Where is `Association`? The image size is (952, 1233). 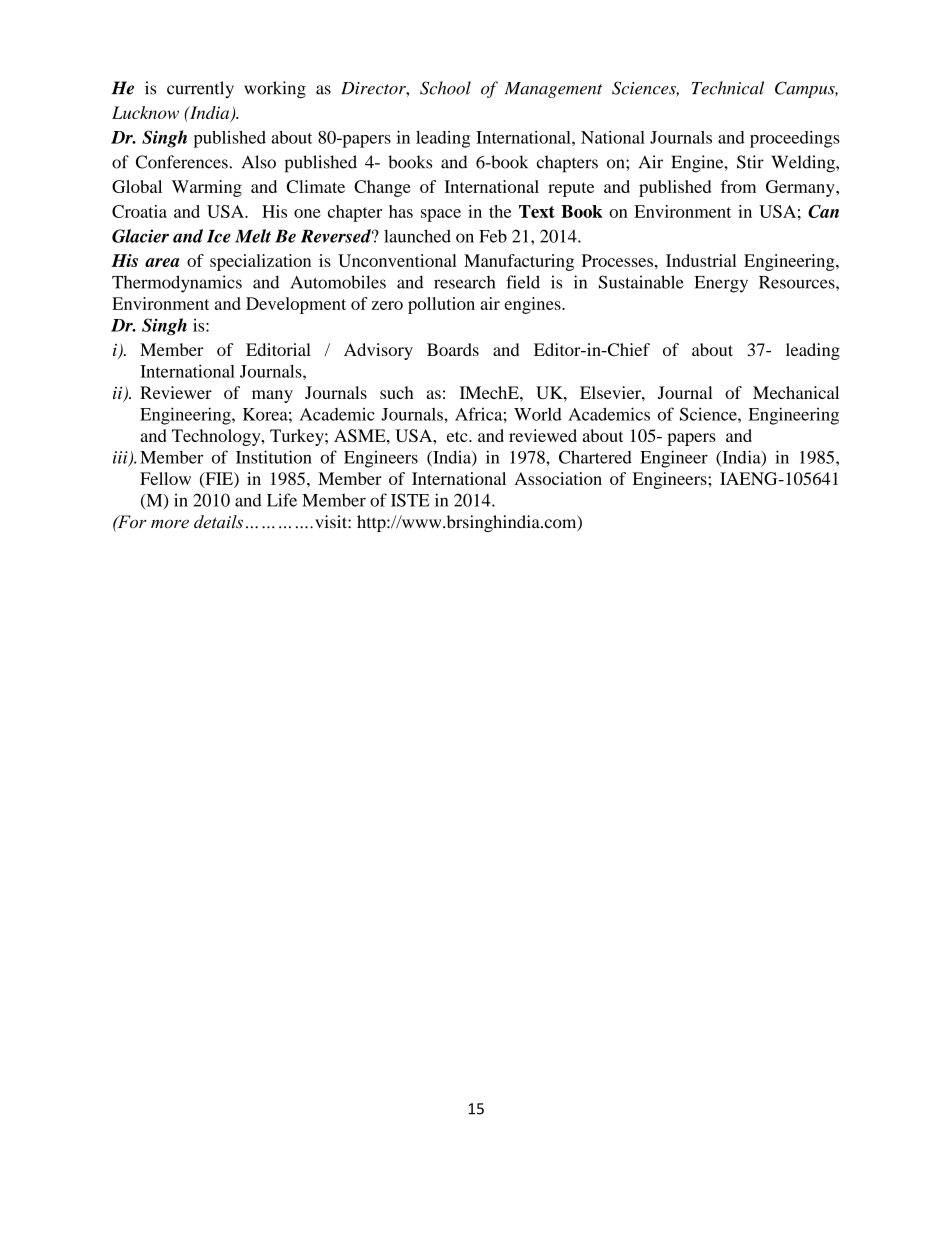 Association is located at coordinates (558, 478).
